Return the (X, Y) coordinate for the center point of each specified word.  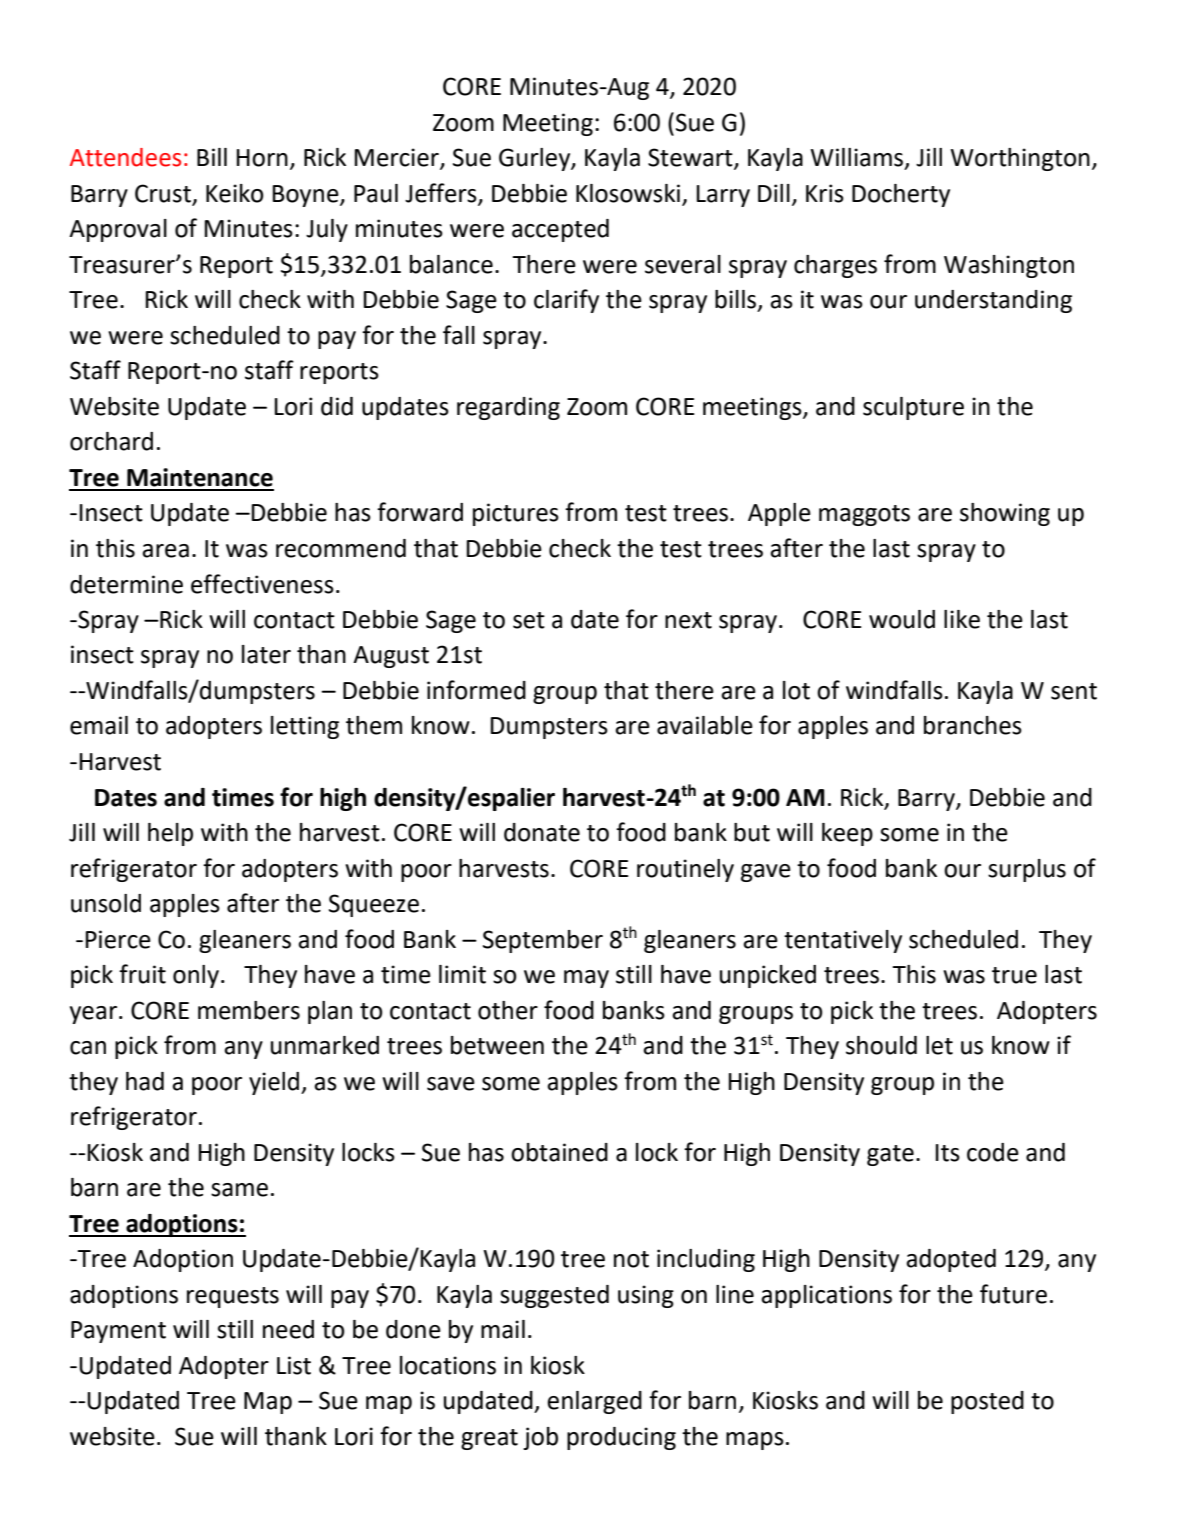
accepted (560, 230)
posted (987, 1402)
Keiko (235, 193)
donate (542, 832)
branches (973, 725)
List (294, 1365)
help (170, 834)
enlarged (594, 1402)
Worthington (1020, 159)
